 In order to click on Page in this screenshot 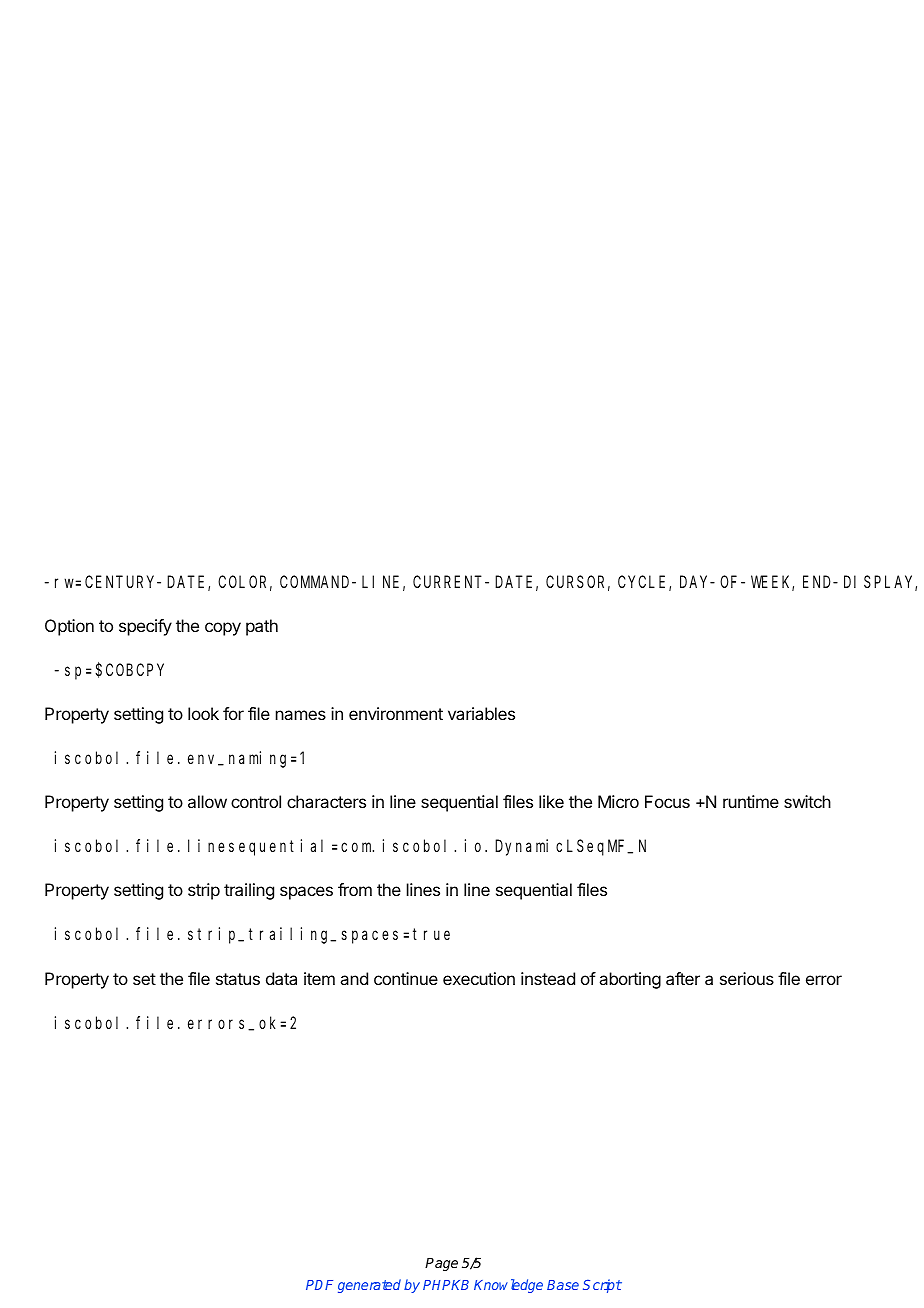, I will do `click(441, 1264)`.
